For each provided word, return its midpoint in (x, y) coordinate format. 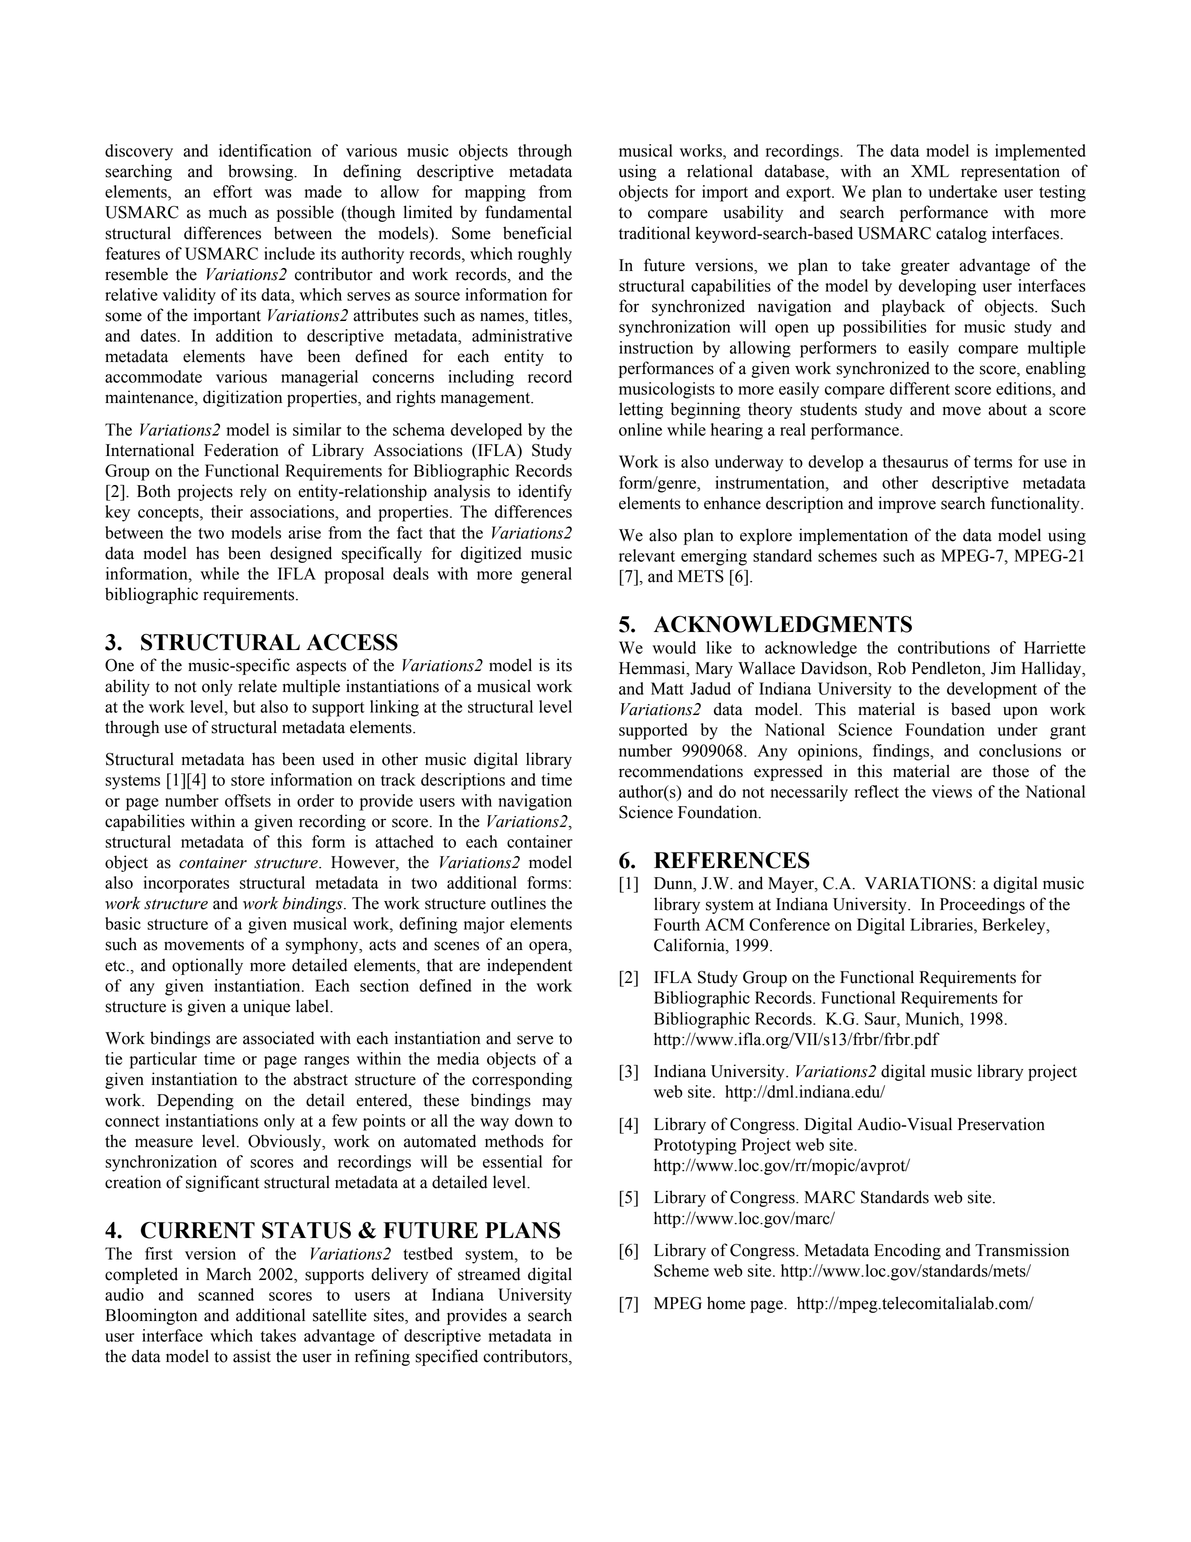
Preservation (1001, 1124)
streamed (489, 1274)
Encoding (907, 1251)
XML (930, 171)
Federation (241, 450)
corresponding (522, 1080)
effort (232, 191)
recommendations (681, 771)
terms (993, 462)
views (952, 791)
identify (545, 492)
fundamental (528, 212)
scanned (226, 1294)
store (248, 780)
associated (278, 1038)
